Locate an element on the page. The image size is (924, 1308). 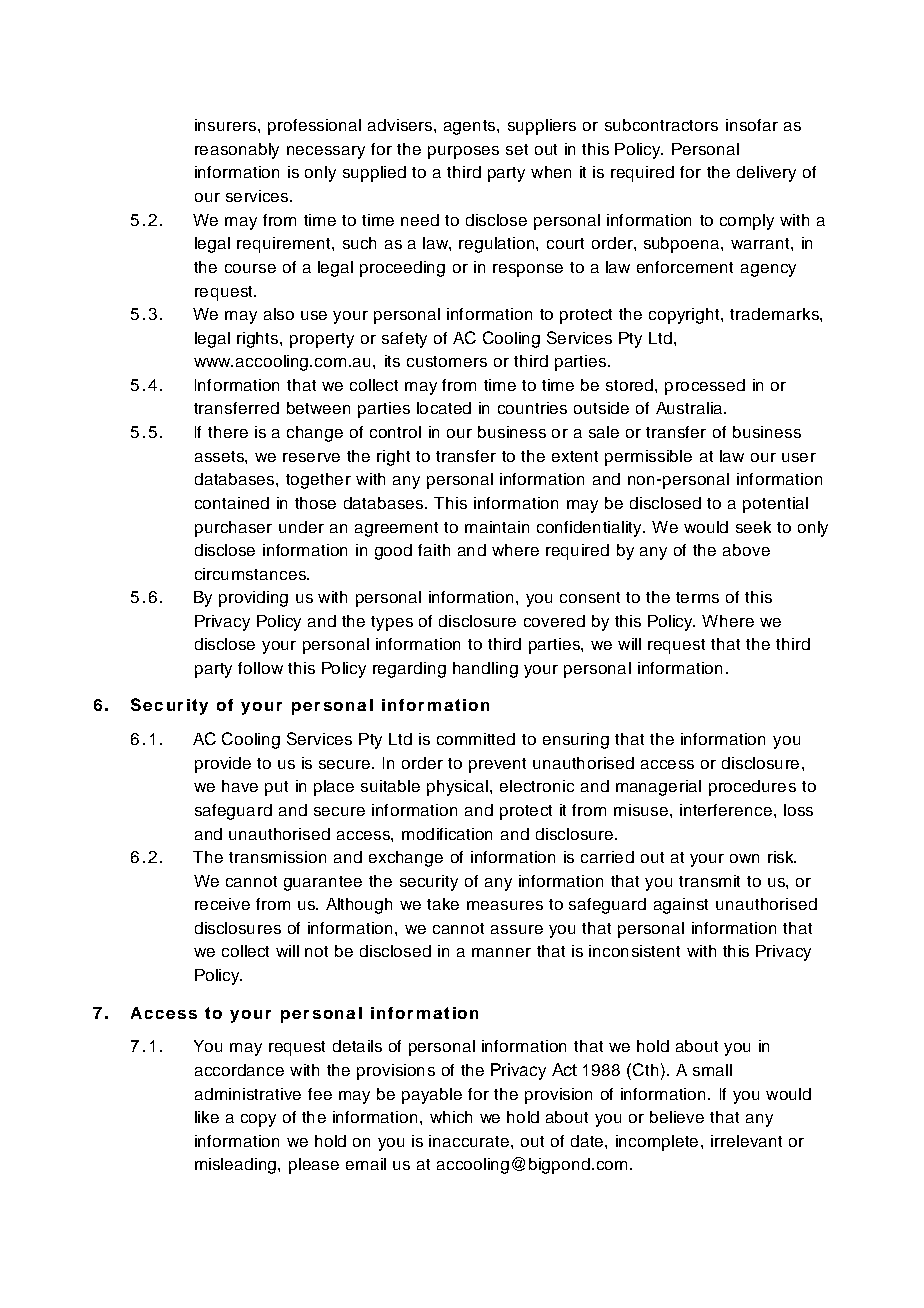
please is located at coordinates (314, 1166).
